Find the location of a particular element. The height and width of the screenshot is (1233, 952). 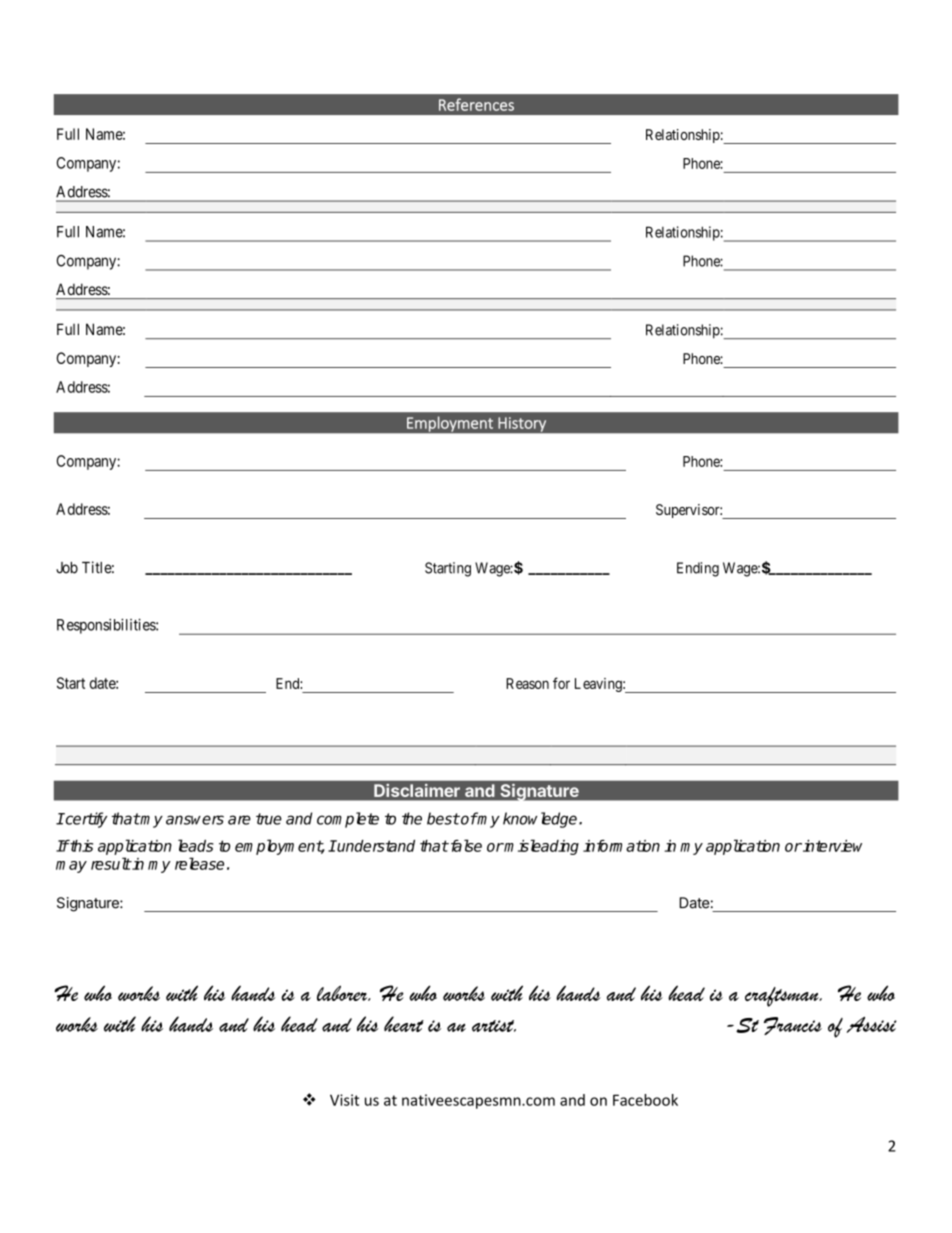

Job is located at coordinates (67, 568).
